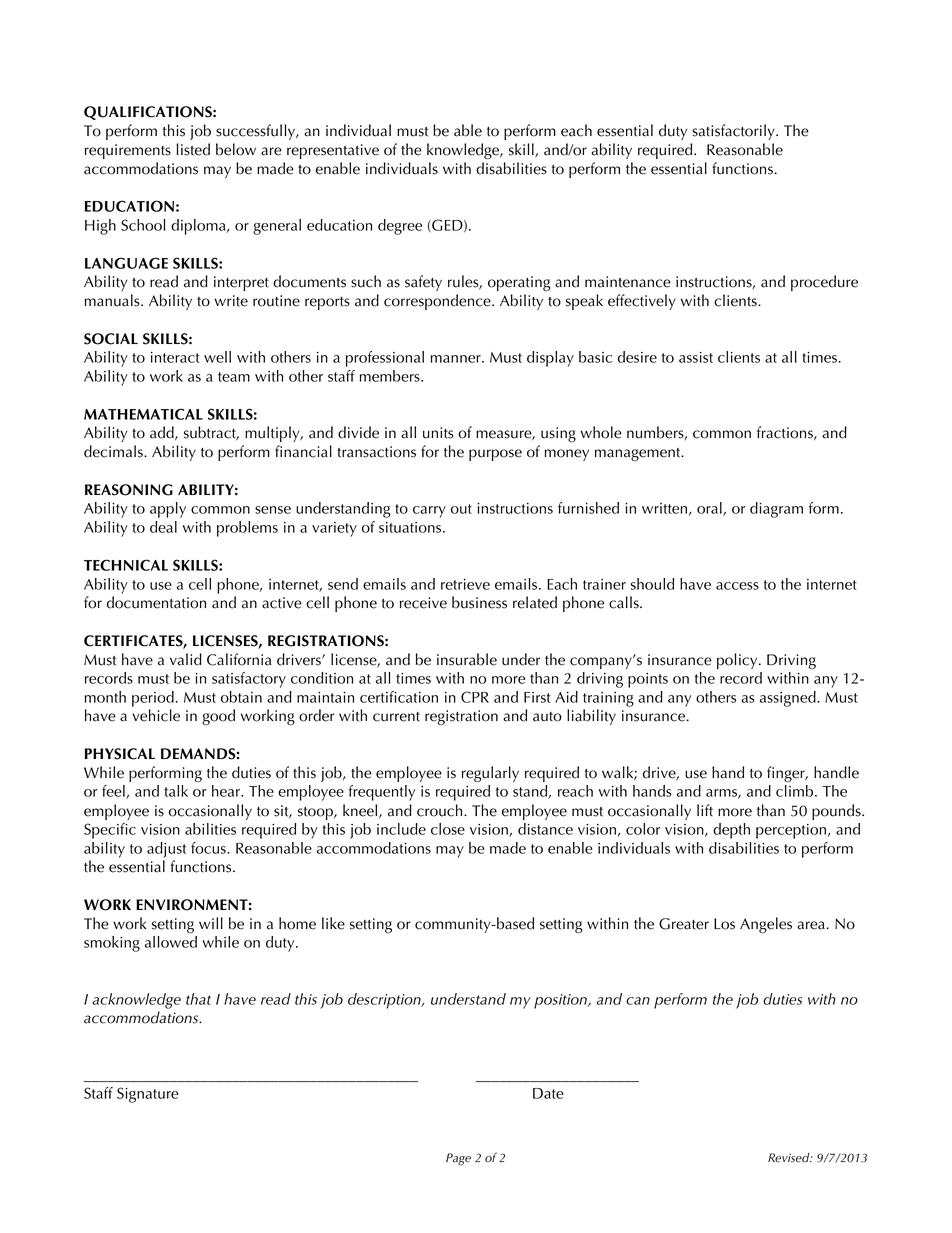  I want to click on apply, so click(168, 510).
